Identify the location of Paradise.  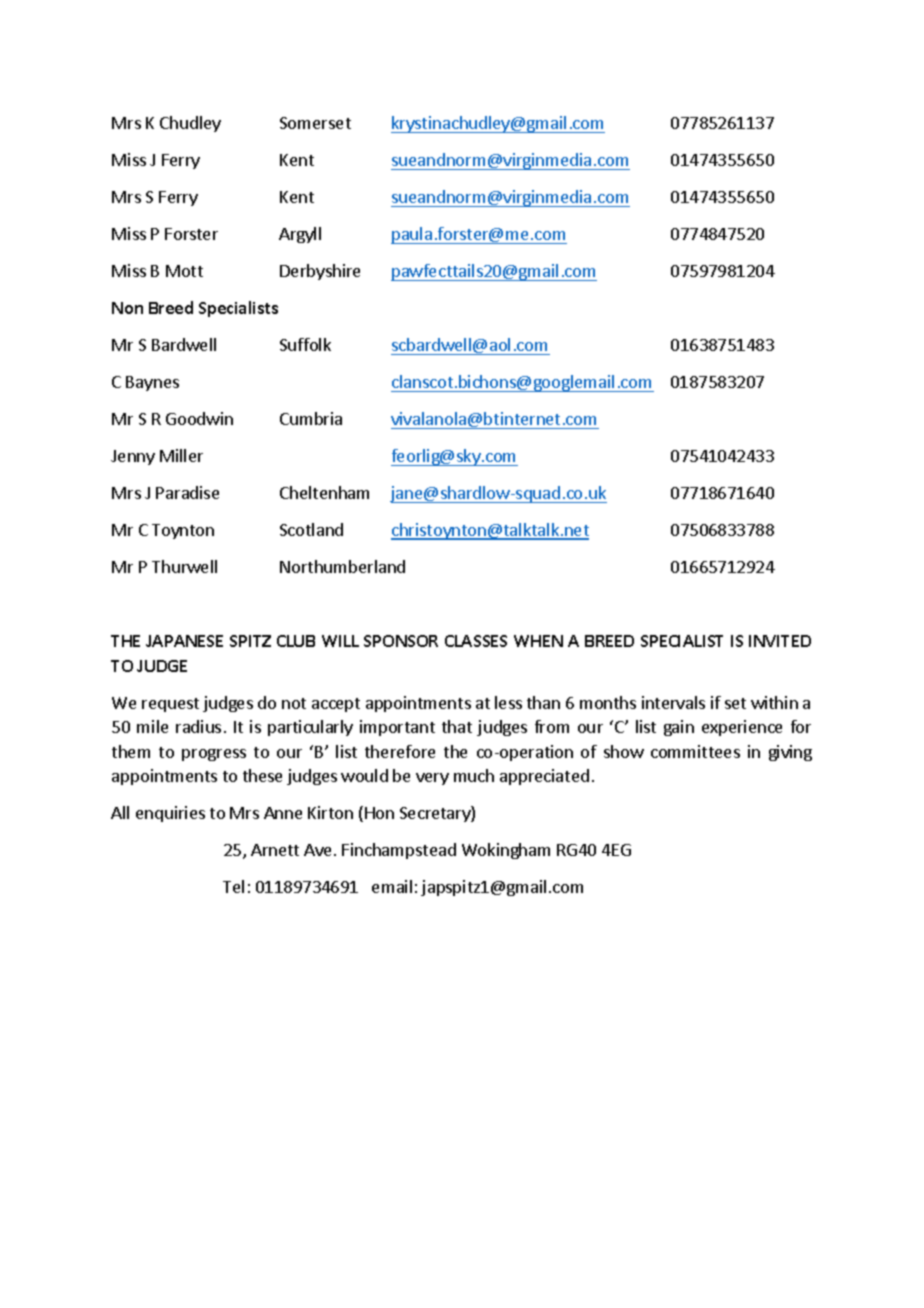
(187, 492).
